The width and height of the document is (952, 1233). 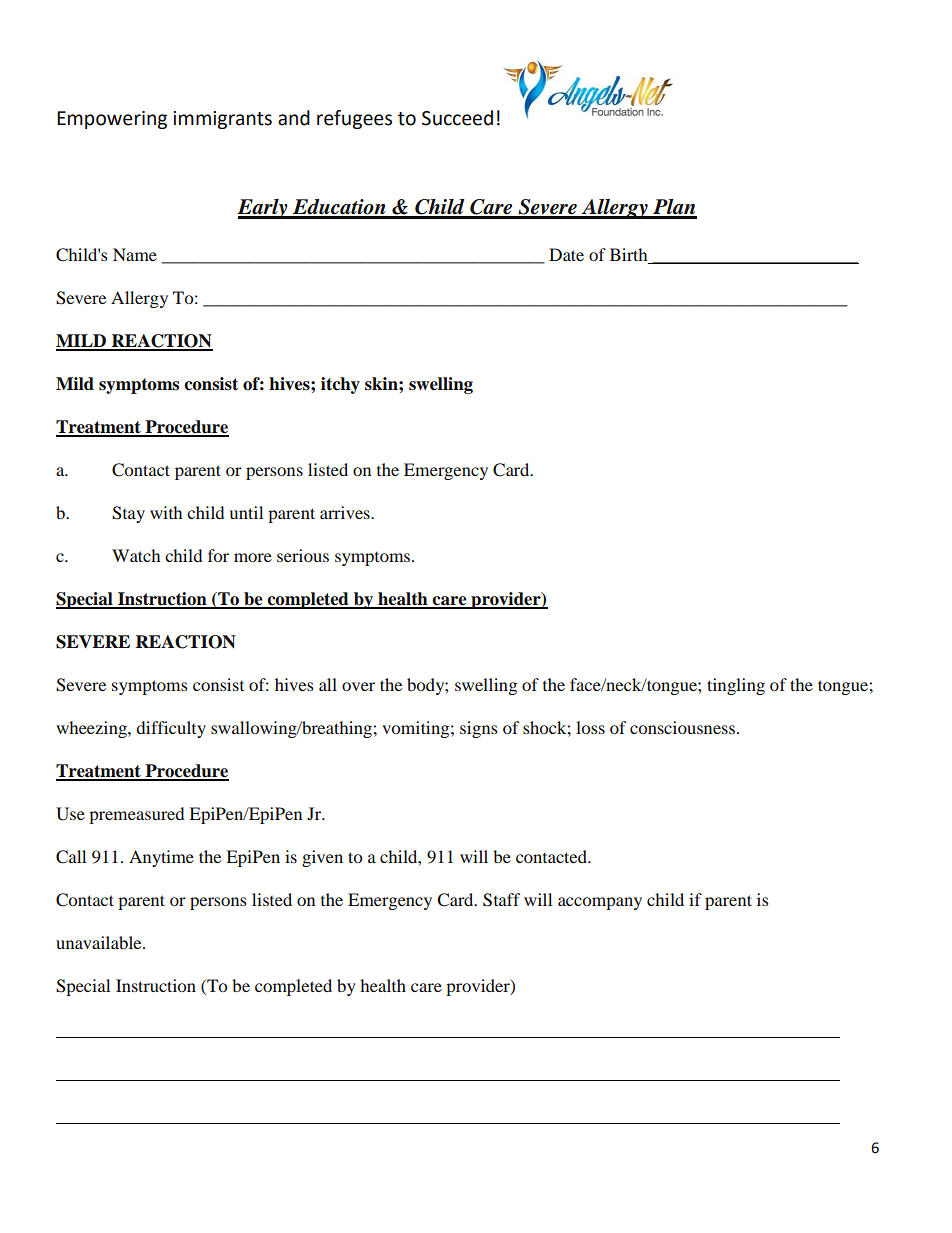 I want to click on Birth, so click(x=630, y=256).
